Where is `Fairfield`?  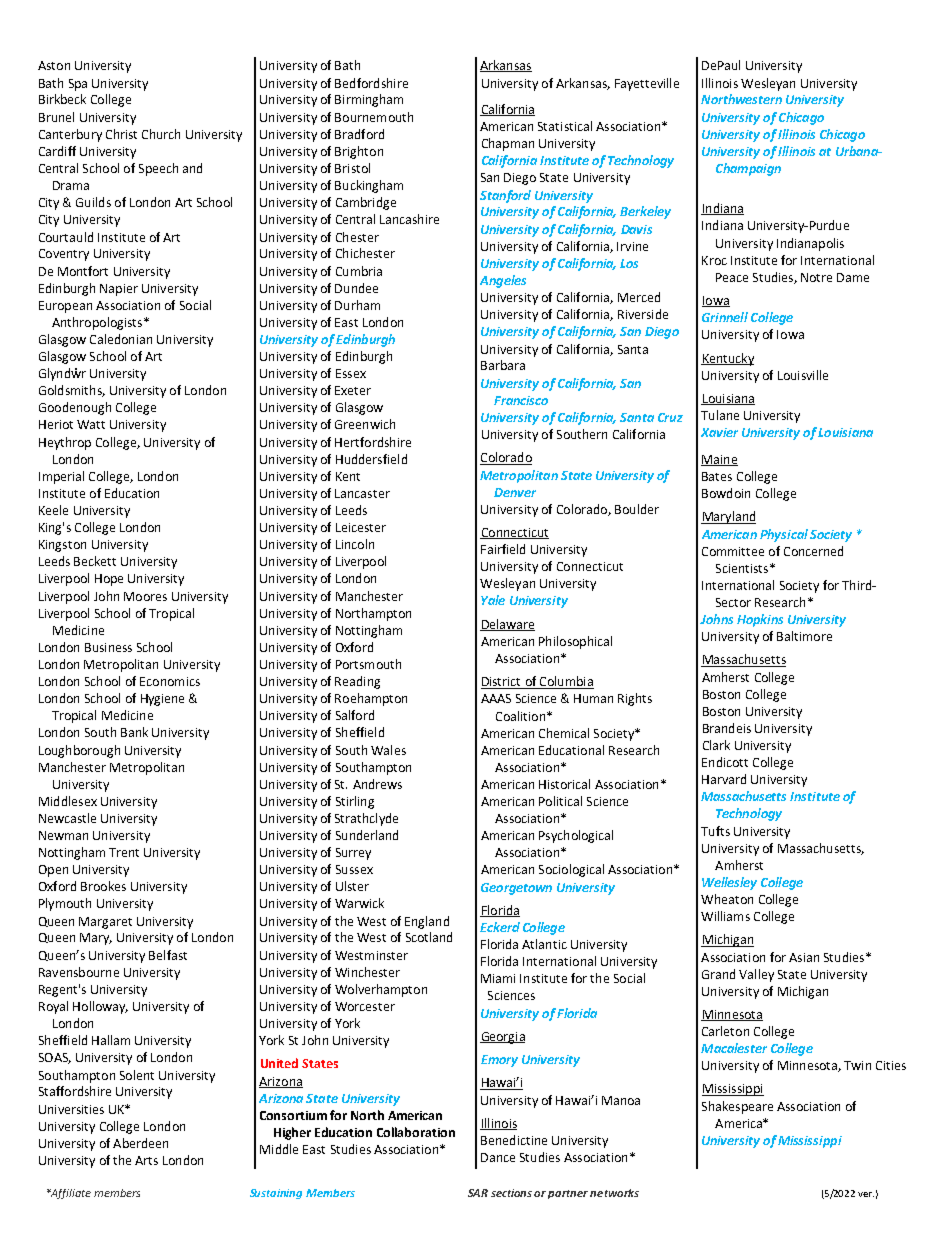
Fairfield is located at coordinates (503, 549).
